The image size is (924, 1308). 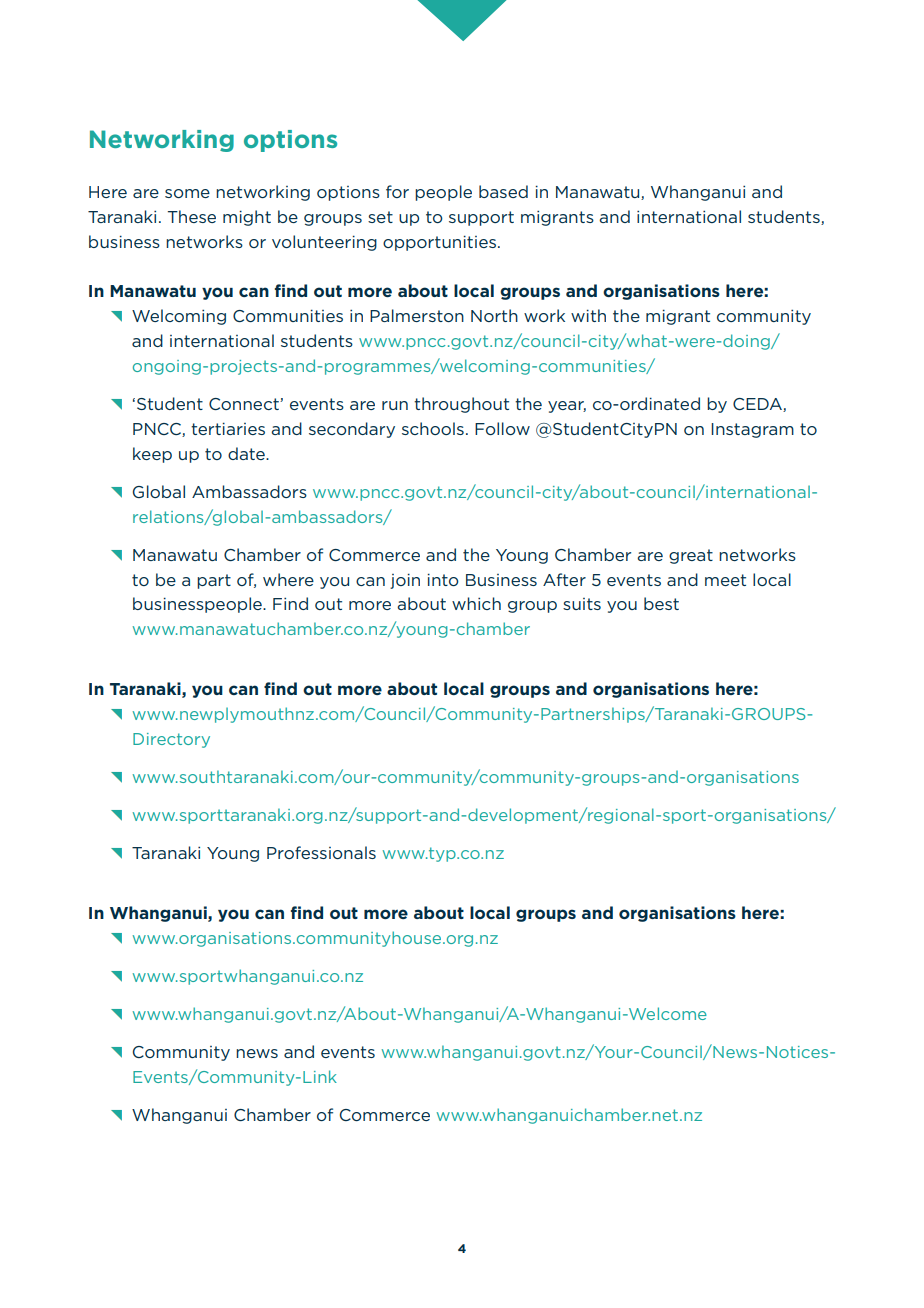 What do you see at coordinates (661, 603) in the screenshot?
I see `best` at bounding box center [661, 603].
